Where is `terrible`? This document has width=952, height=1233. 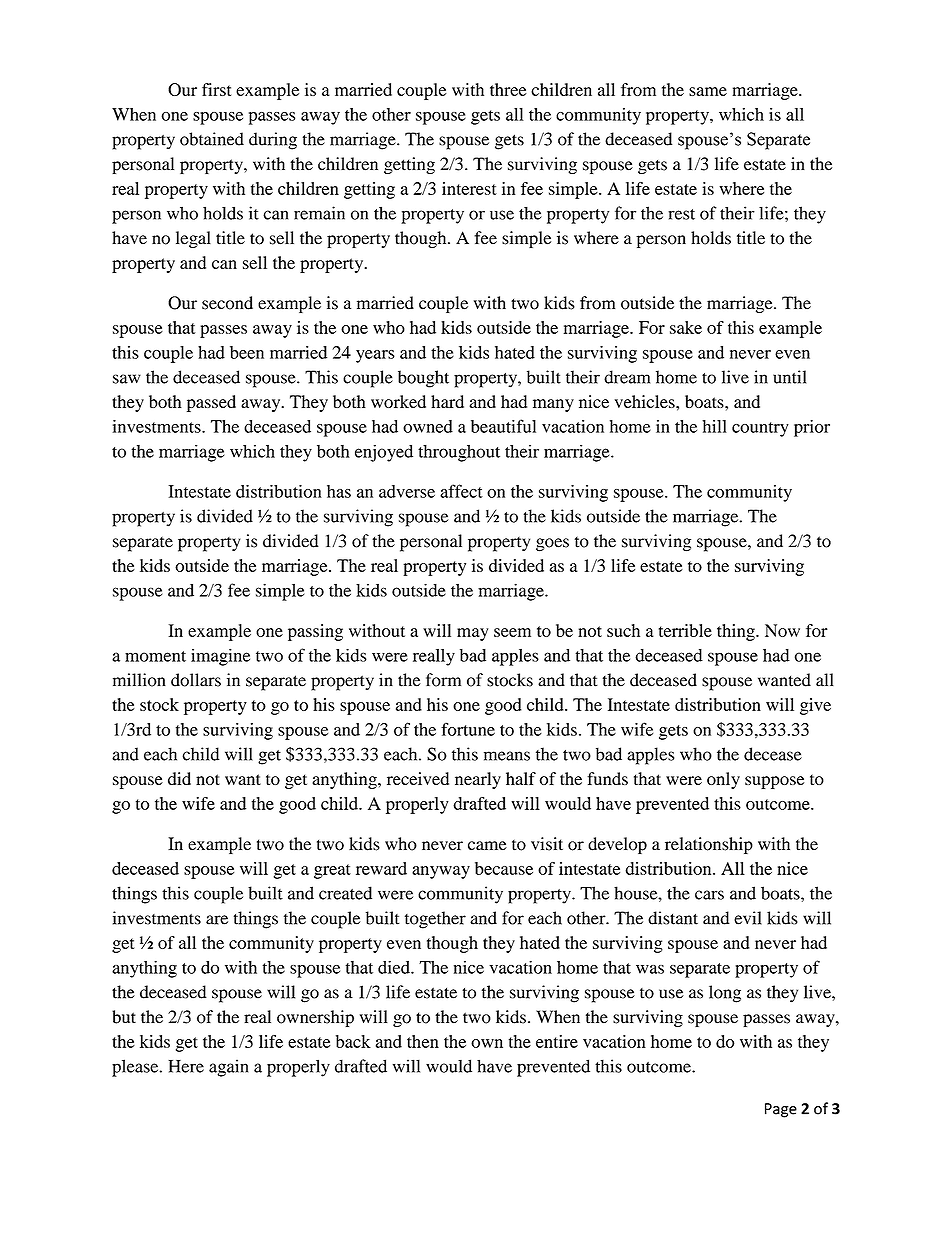
terrible is located at coordinates (685, 630).
